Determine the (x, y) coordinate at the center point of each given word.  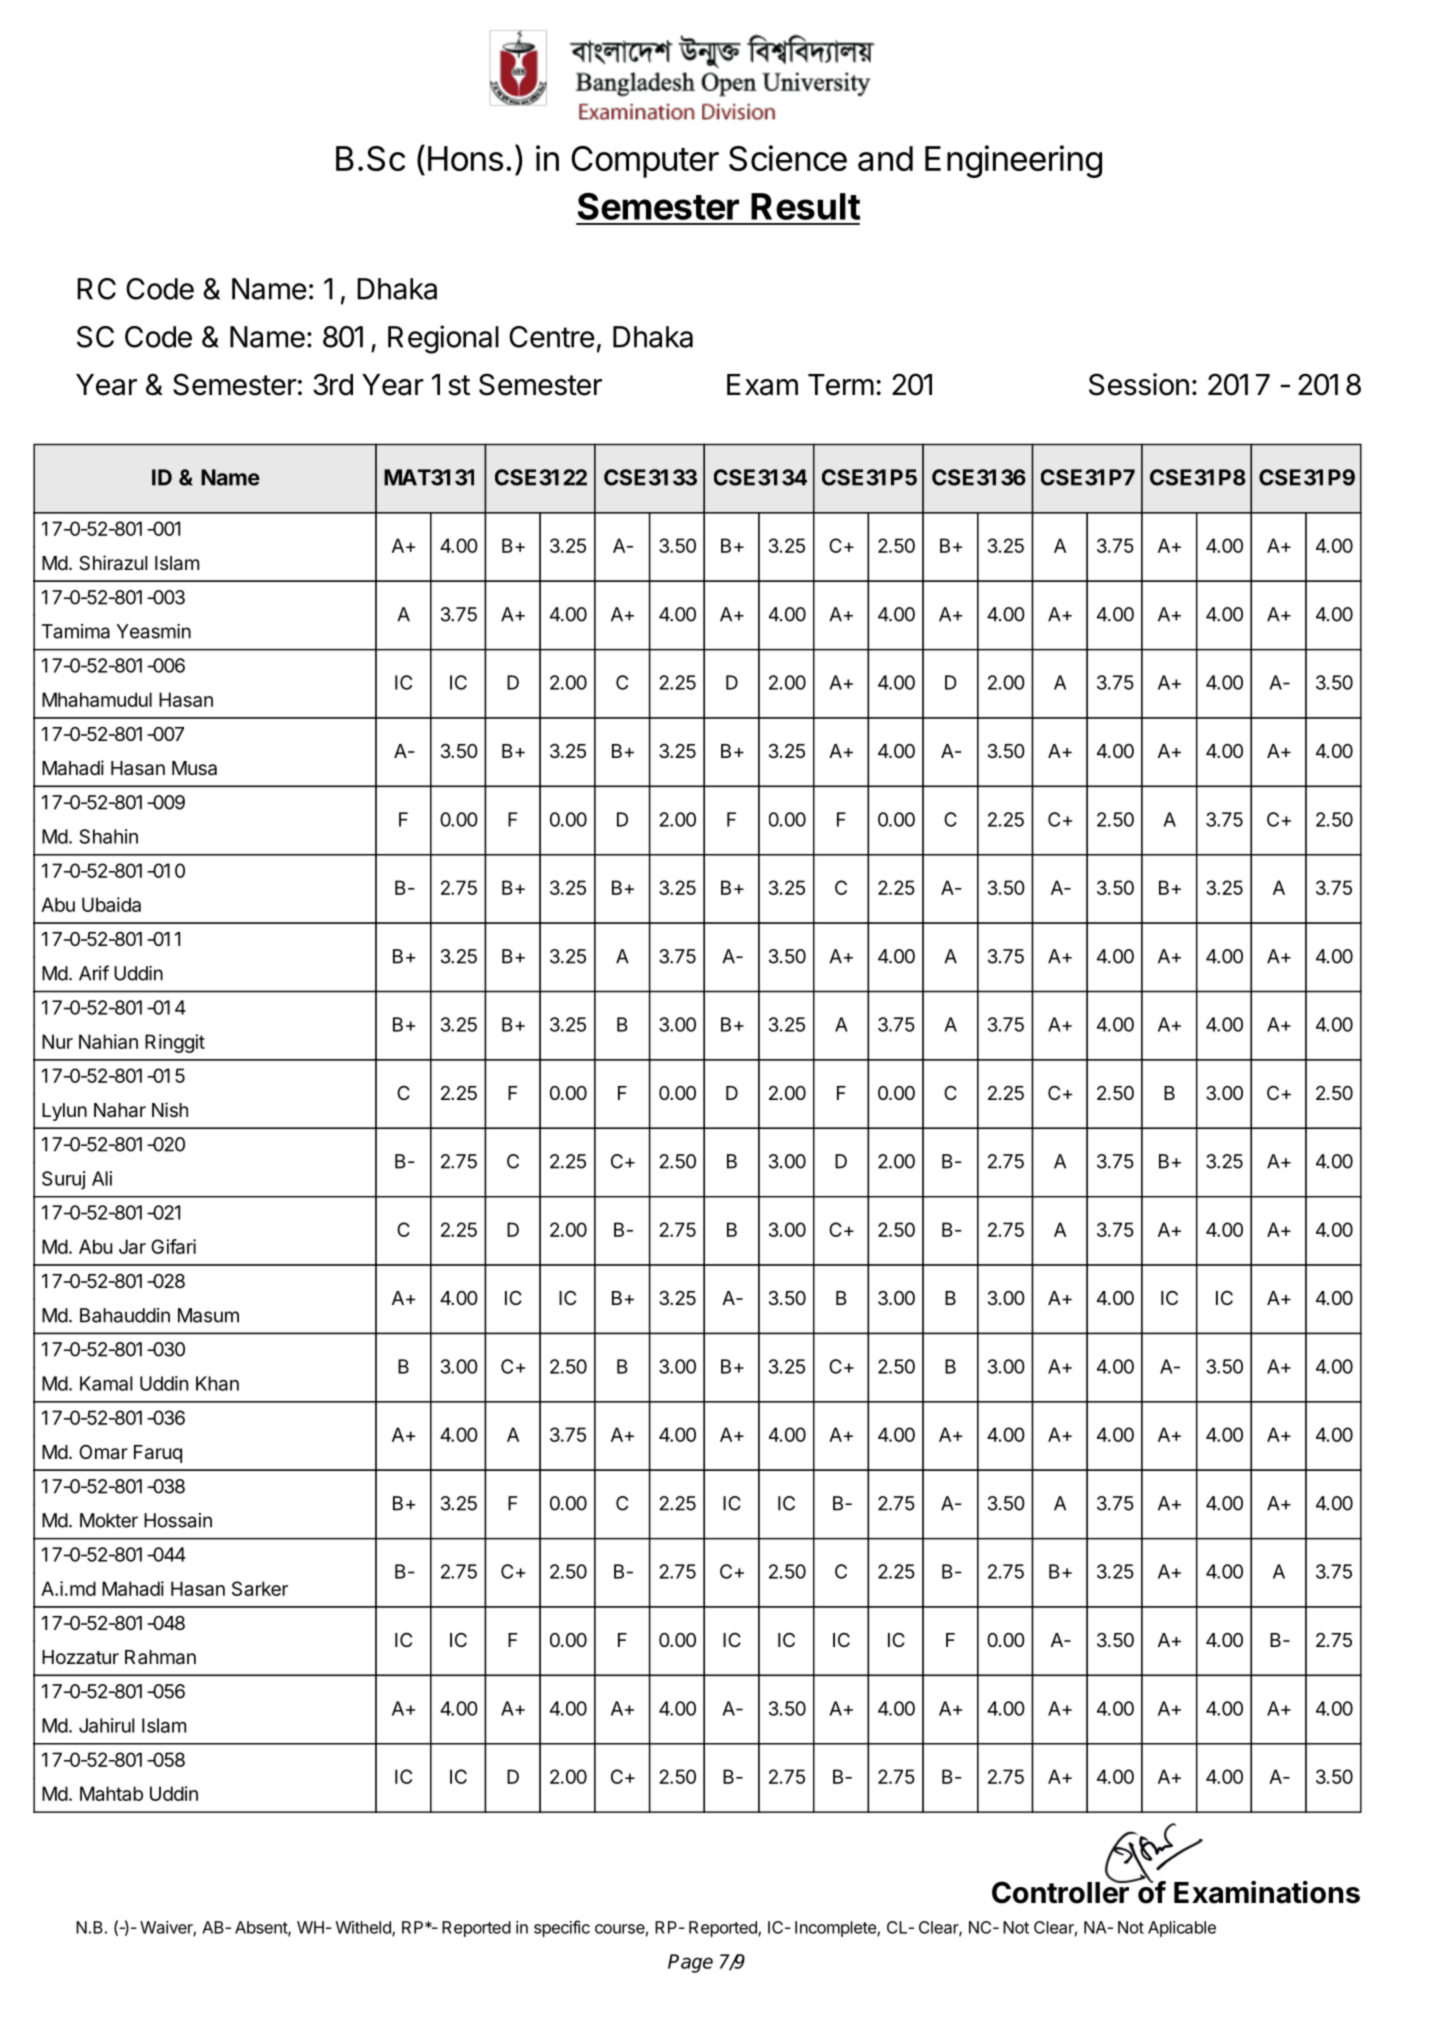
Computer (645, 162)
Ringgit (175, 1043)
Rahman (160, 1657)
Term (841, 385)
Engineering (1013, 161)
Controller (1061, 1891)
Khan (217, 1383)
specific (562, 1928)
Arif (94, 973)
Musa (194, 768)
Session (1139, 384)
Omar (103, 1452)
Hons (465, 158)
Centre (552, 337)
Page (690, 1963)
